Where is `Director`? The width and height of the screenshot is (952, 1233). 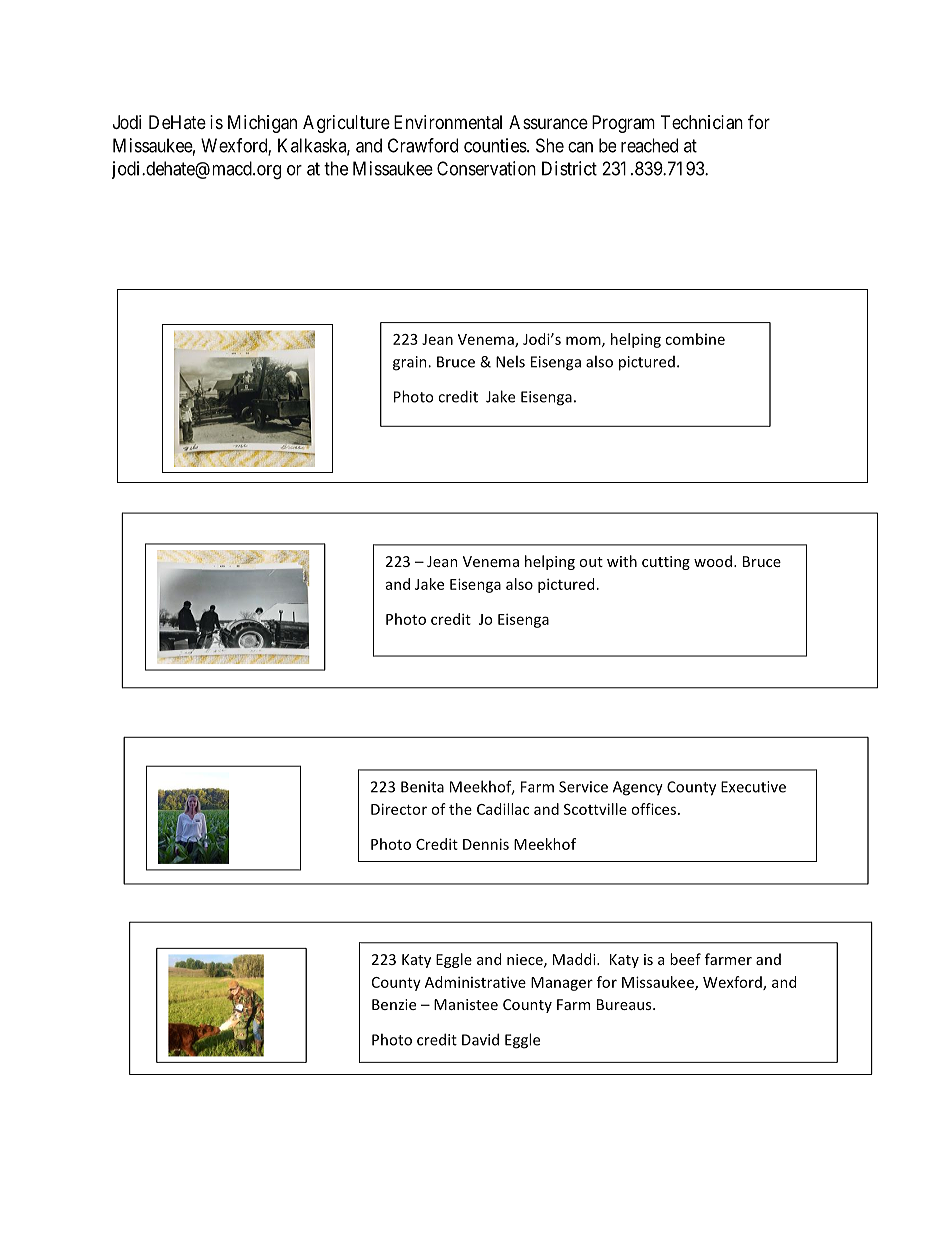 Director is located at coordinates (399, 809).
